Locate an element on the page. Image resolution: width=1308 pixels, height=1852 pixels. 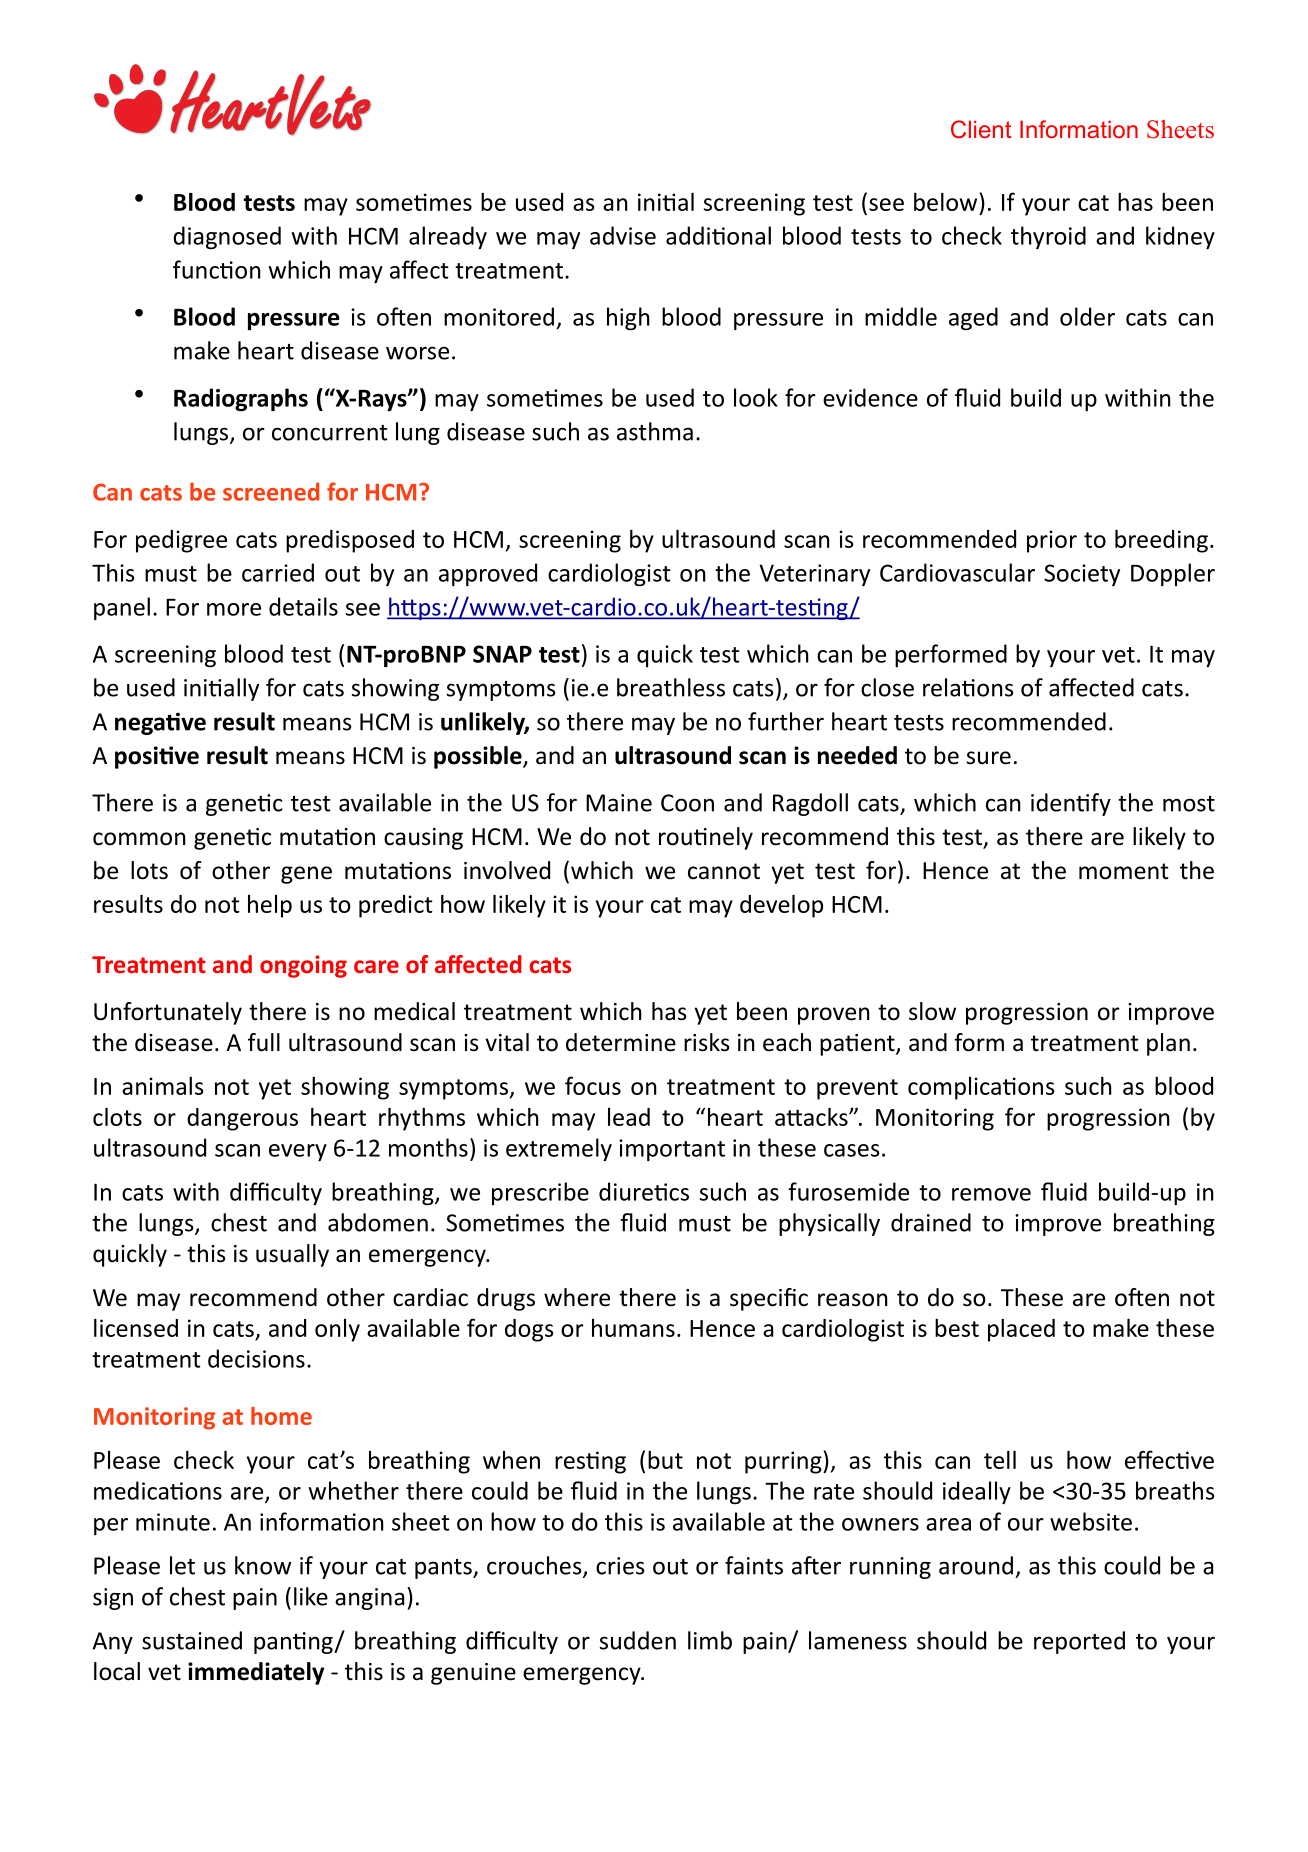
sustained is located at coordinates (192, 1640).
